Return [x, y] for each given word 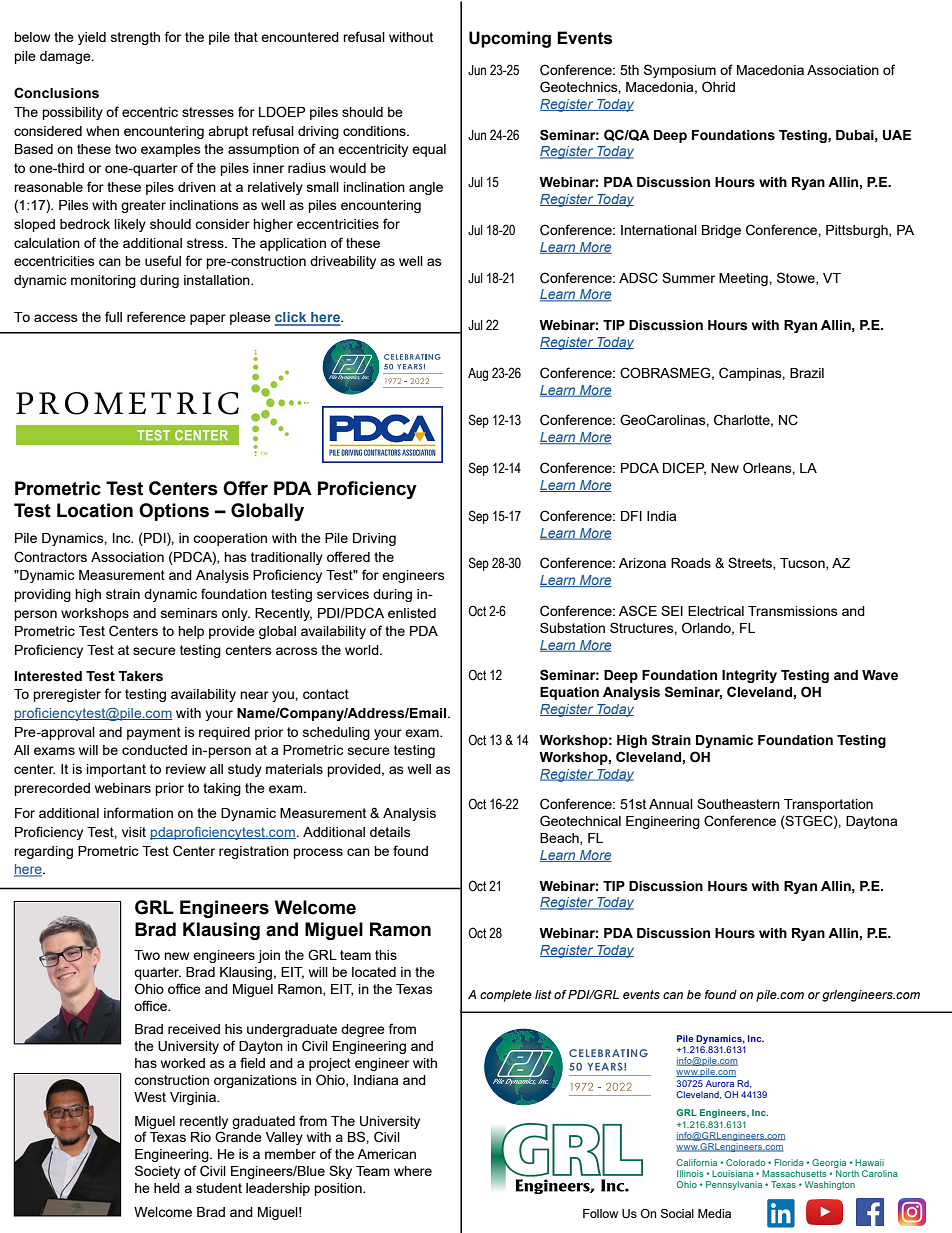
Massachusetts [794, 1173]
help [191, 632]
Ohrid [718, 86]
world [363, 650]
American [386, 1154]
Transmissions [793, 611]
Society [157, 1172]
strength [135, 38]
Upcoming [510, 39]
